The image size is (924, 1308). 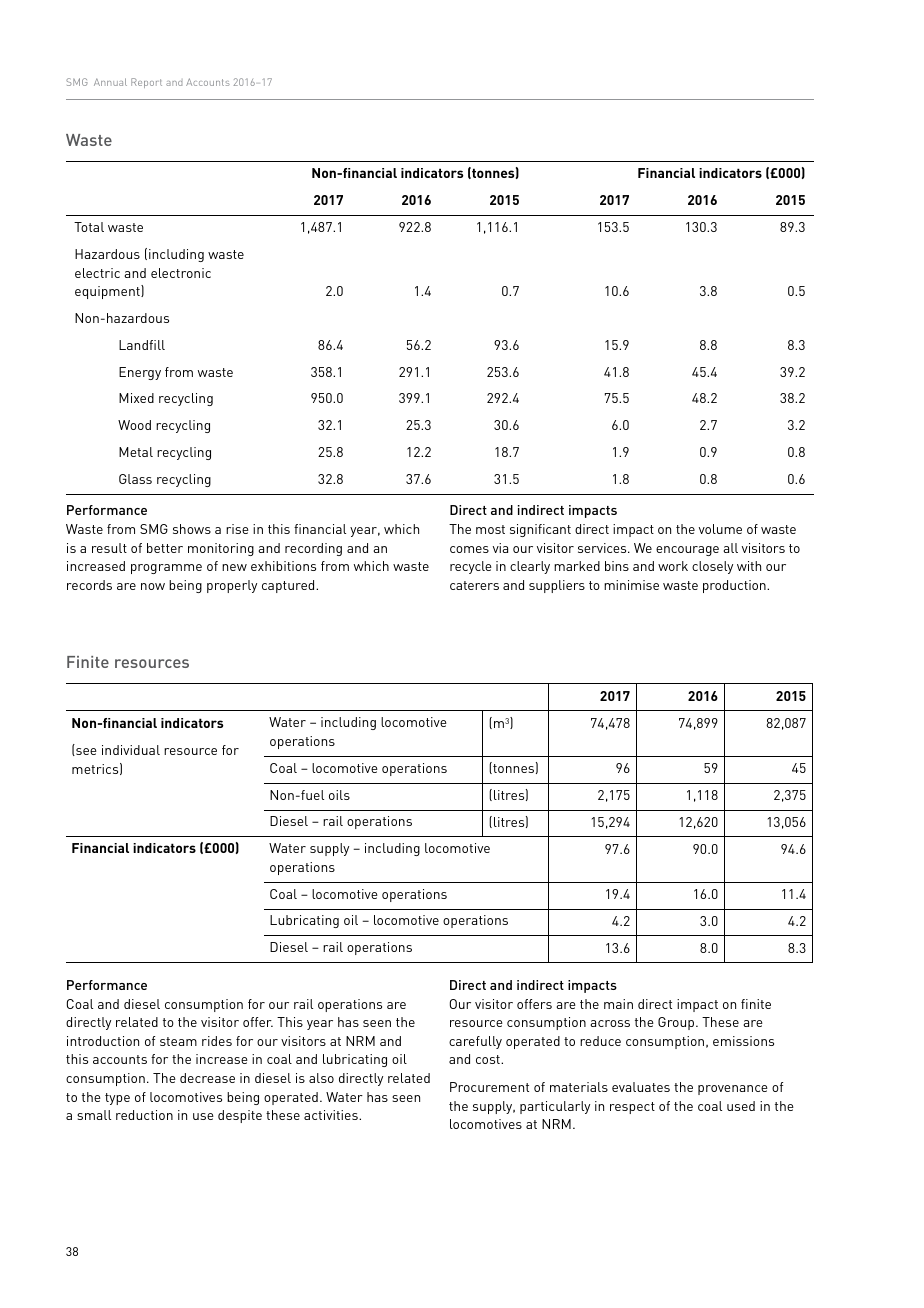 I want to click on volume, so click(x=720, y=529).
